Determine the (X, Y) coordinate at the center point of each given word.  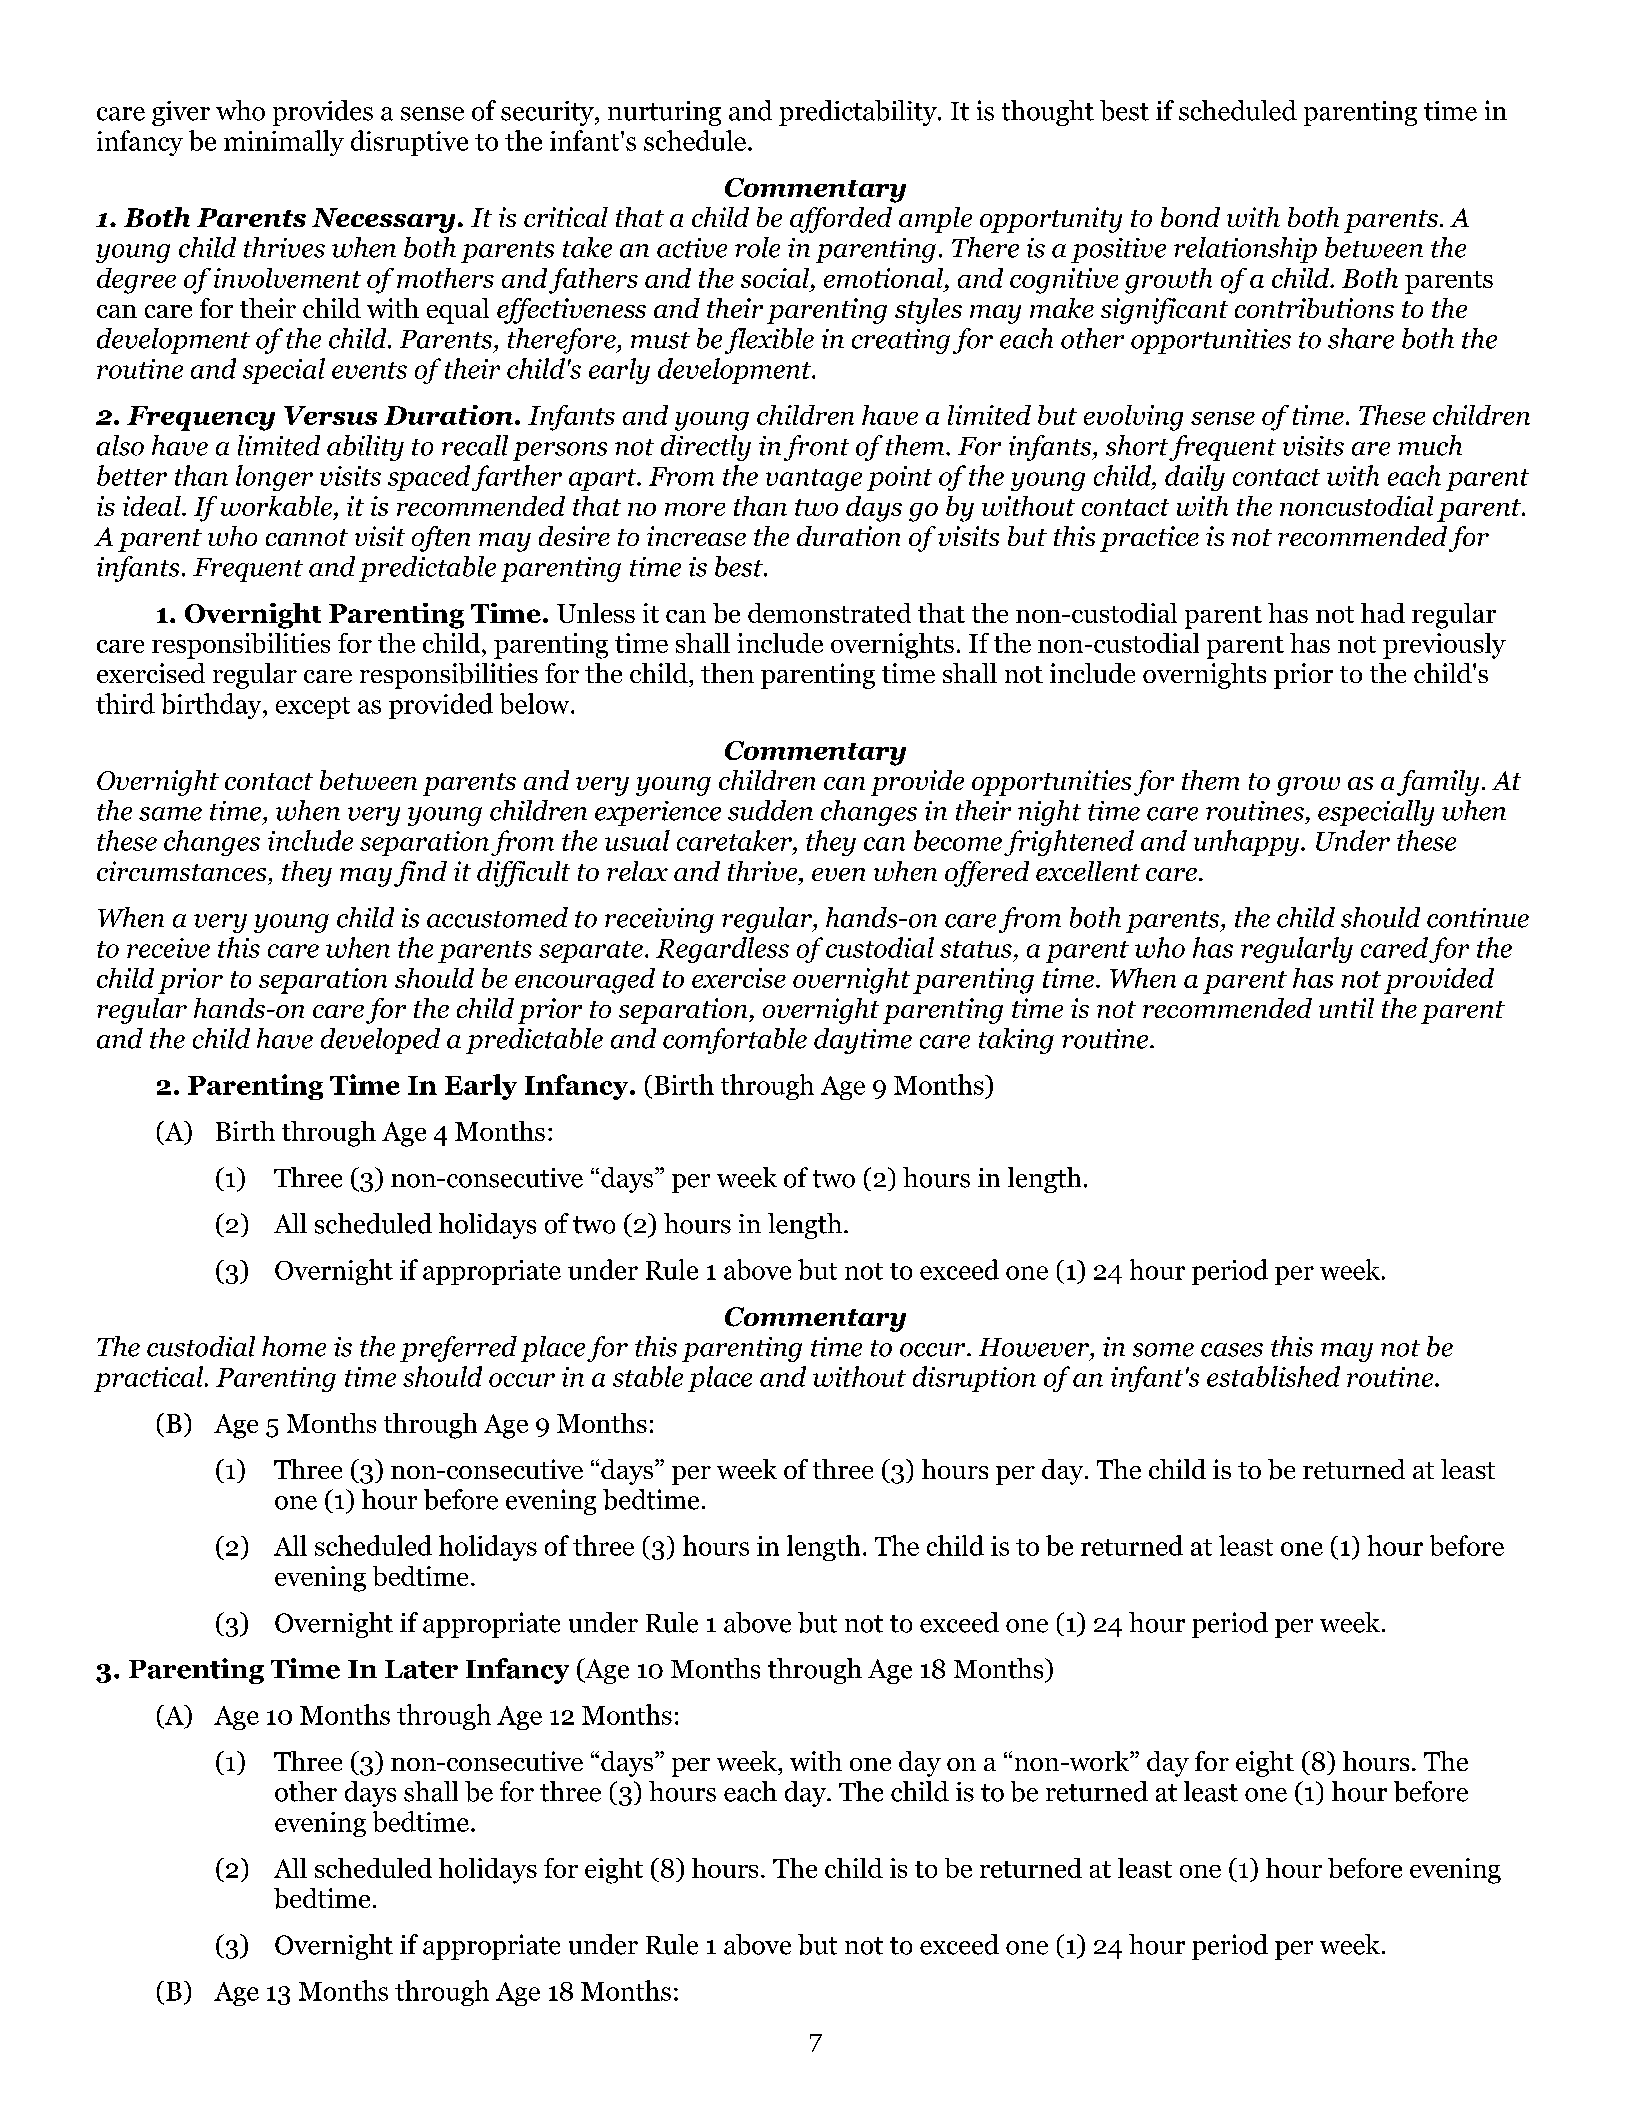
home (294, 1346)
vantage (814, 480)
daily (1195, 478)
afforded (841, 220)
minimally (284, 143)
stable (648, 1376)
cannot (307, 537)
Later (421, 1669)
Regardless (722, 950)
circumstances (181, 871)
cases (1232, 1350)
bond (1190, 217)
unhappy (1246, 843)
